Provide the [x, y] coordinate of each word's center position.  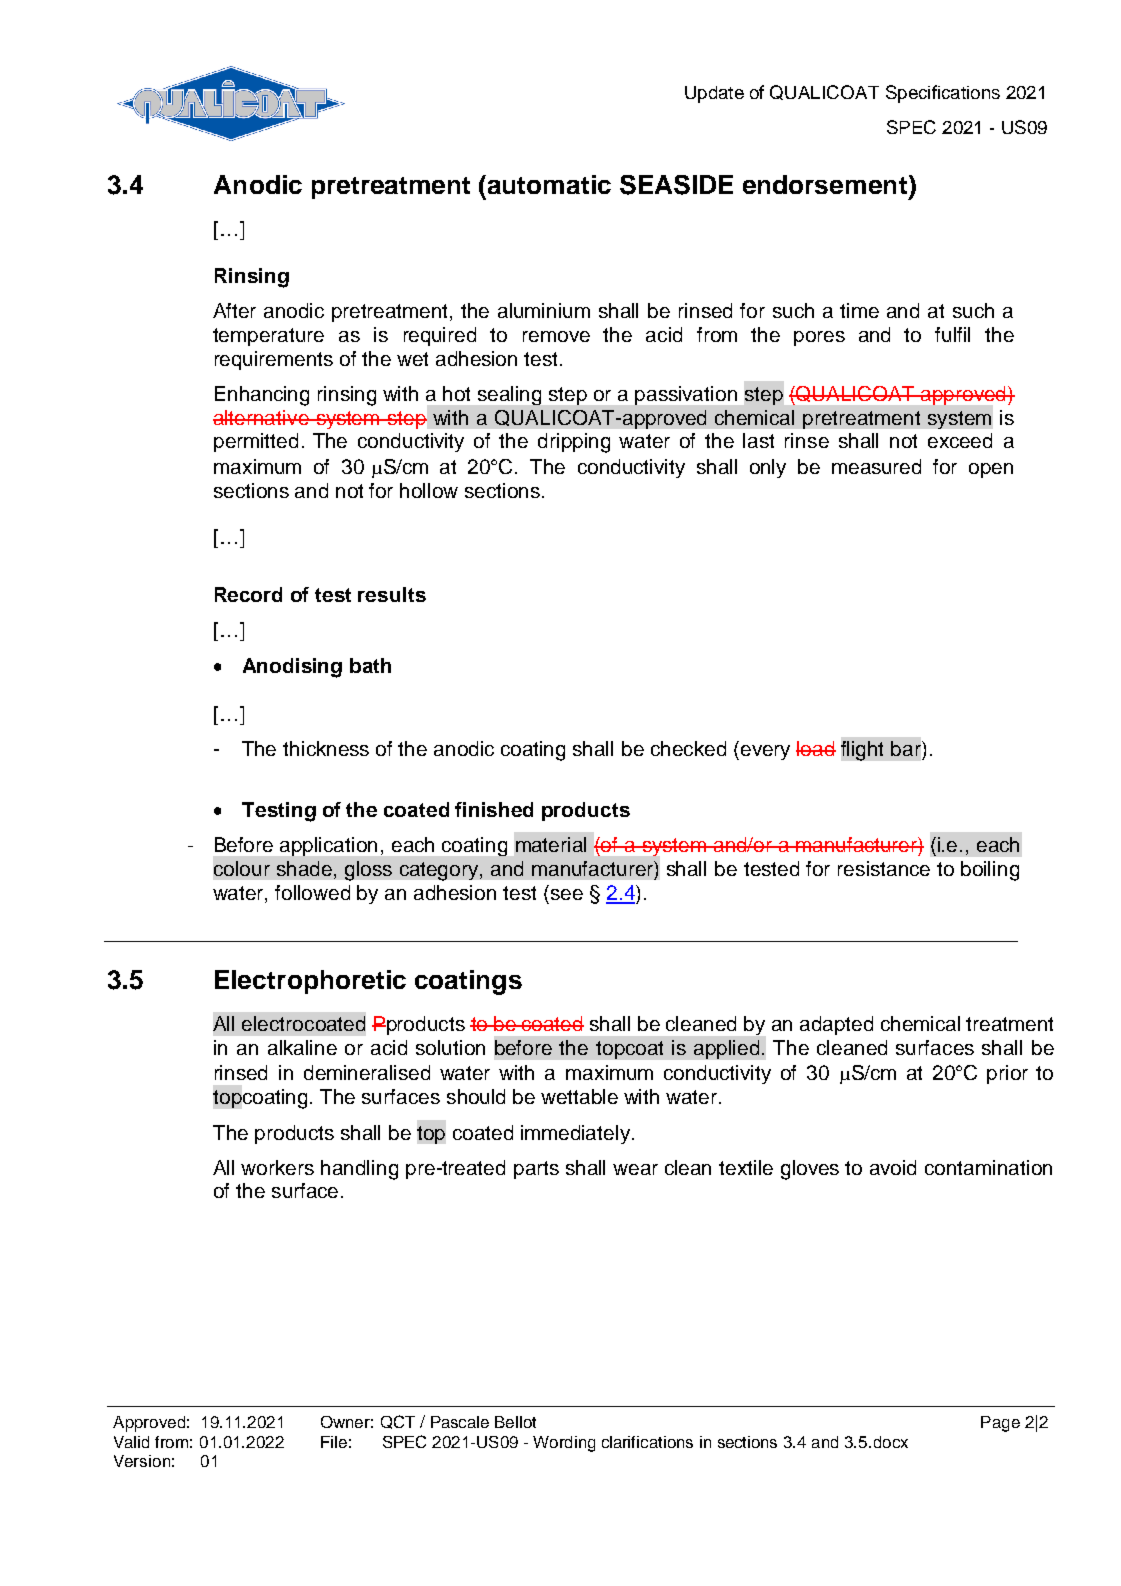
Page [1000, 1424]
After [234, 310]
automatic [549, 184]
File [334, 1442]
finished [494, 809]
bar [907, 748]
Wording [564, 1444]
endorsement [825, 184]
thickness [326, 748]
